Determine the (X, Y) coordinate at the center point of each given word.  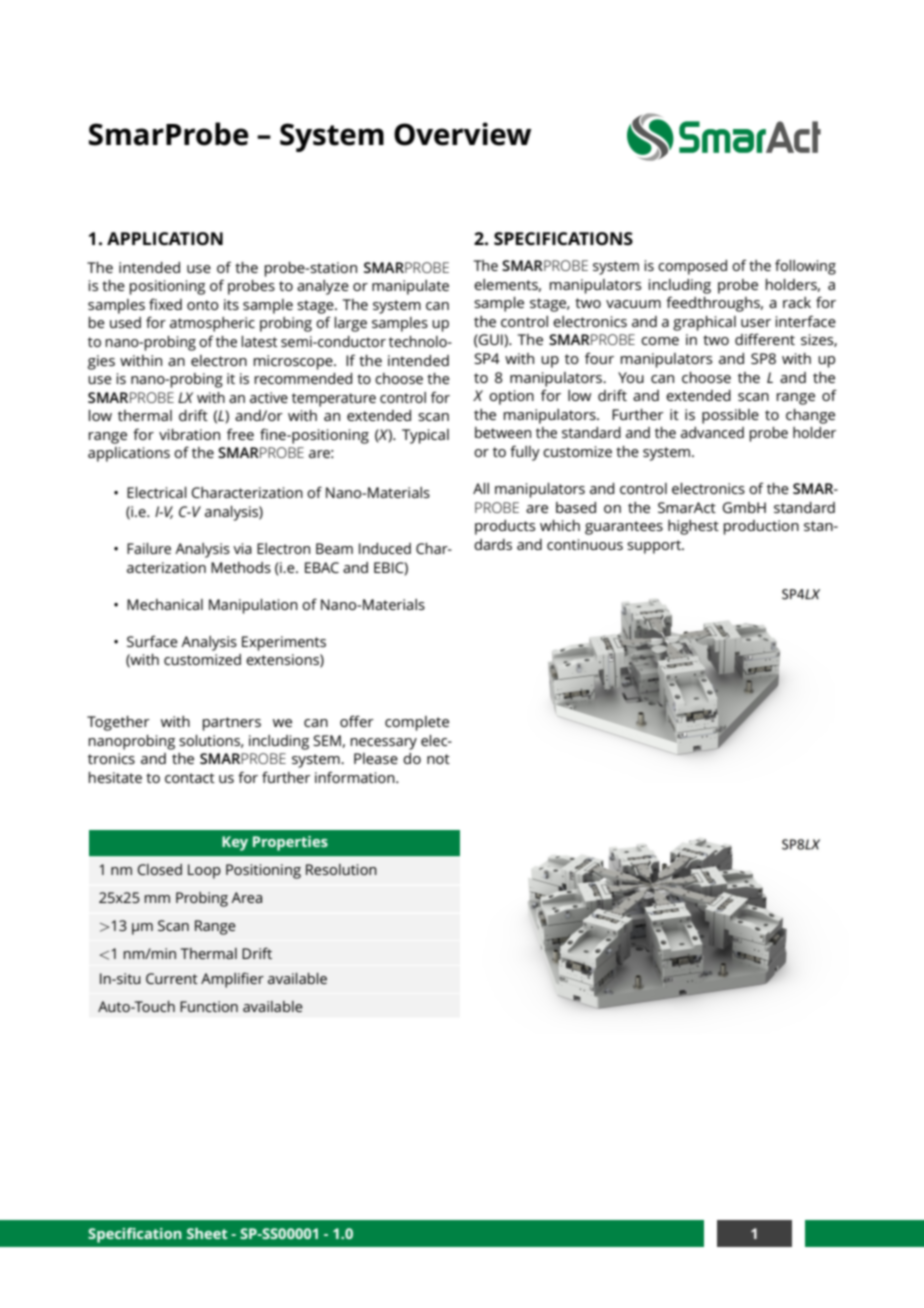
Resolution (341, 869)
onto (203, 305)
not (438, 759)
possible (730, 416)
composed (692, 267)
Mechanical (165, 604)
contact (190, 778)
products (505, 527)
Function (209, 1006)
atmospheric (212, 324)
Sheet (207, 1233)
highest (693, 527)
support (655, 547)
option (511, 397)
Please (376, 758)
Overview (462, 134)
